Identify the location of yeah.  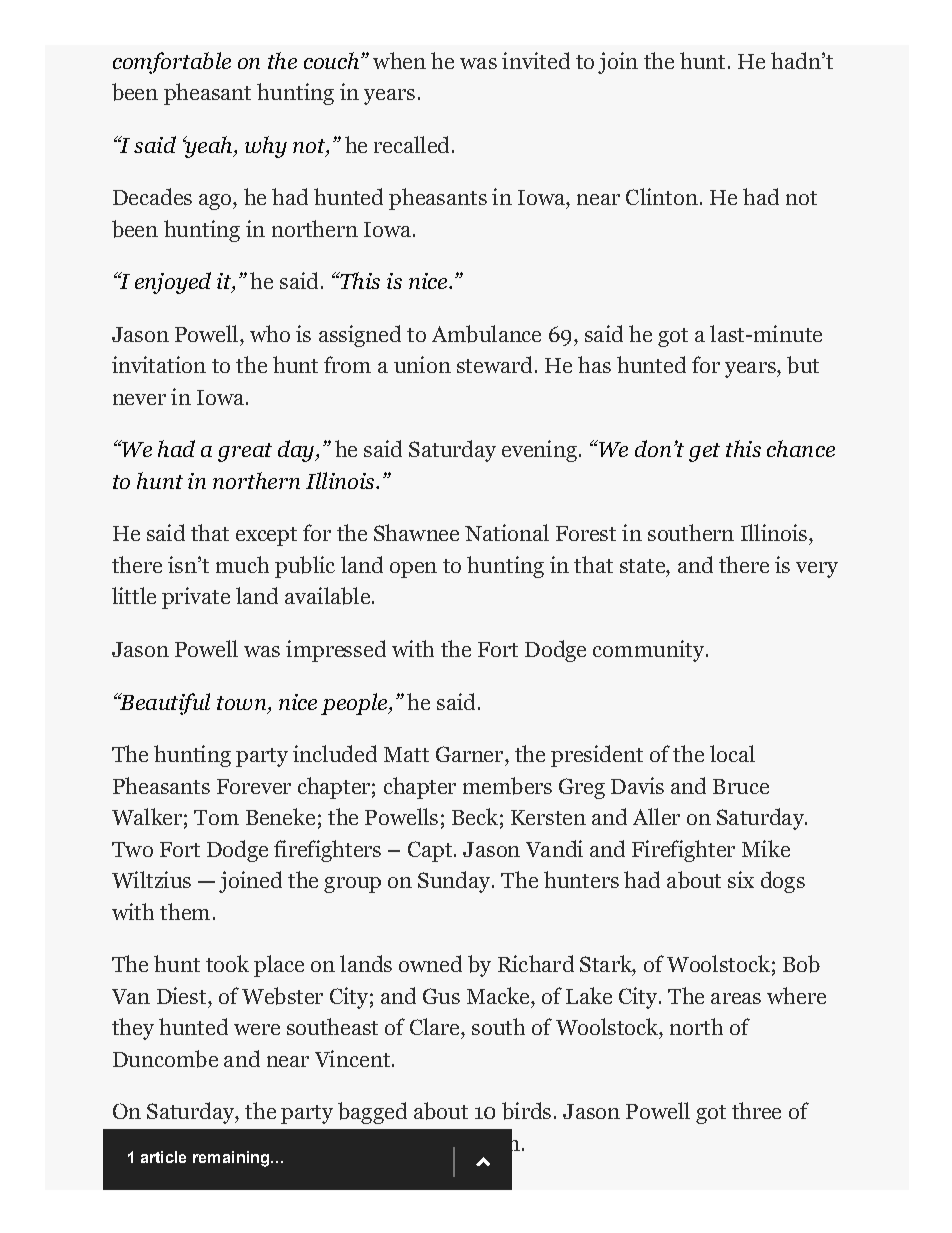
(209, 147).
